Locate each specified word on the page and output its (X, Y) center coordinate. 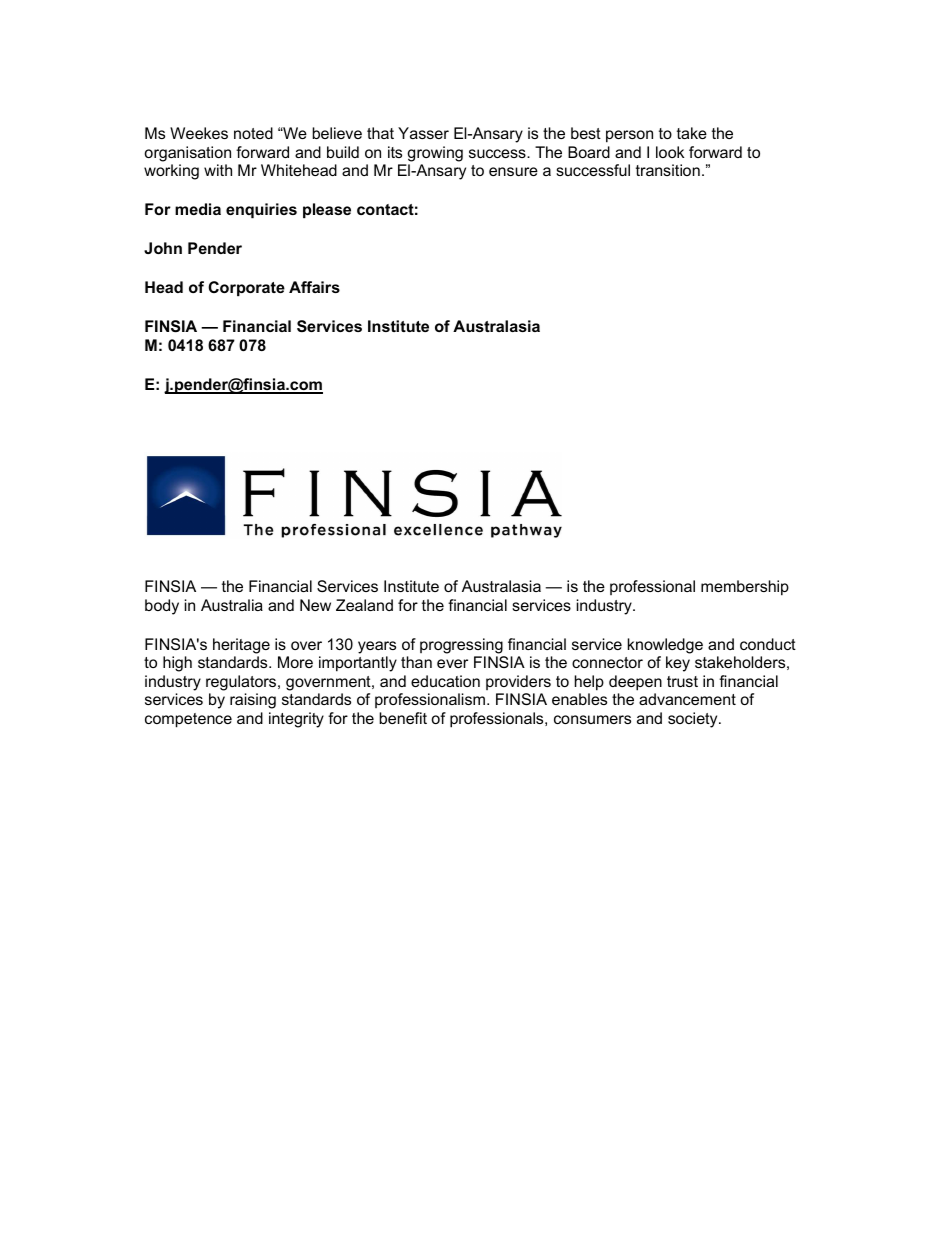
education (445, 681)
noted (253, 133)
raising (253, 701)
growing (435, 154)
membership (745, 588)
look (670, 152)
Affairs (314, 287)
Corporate (246, 288)
